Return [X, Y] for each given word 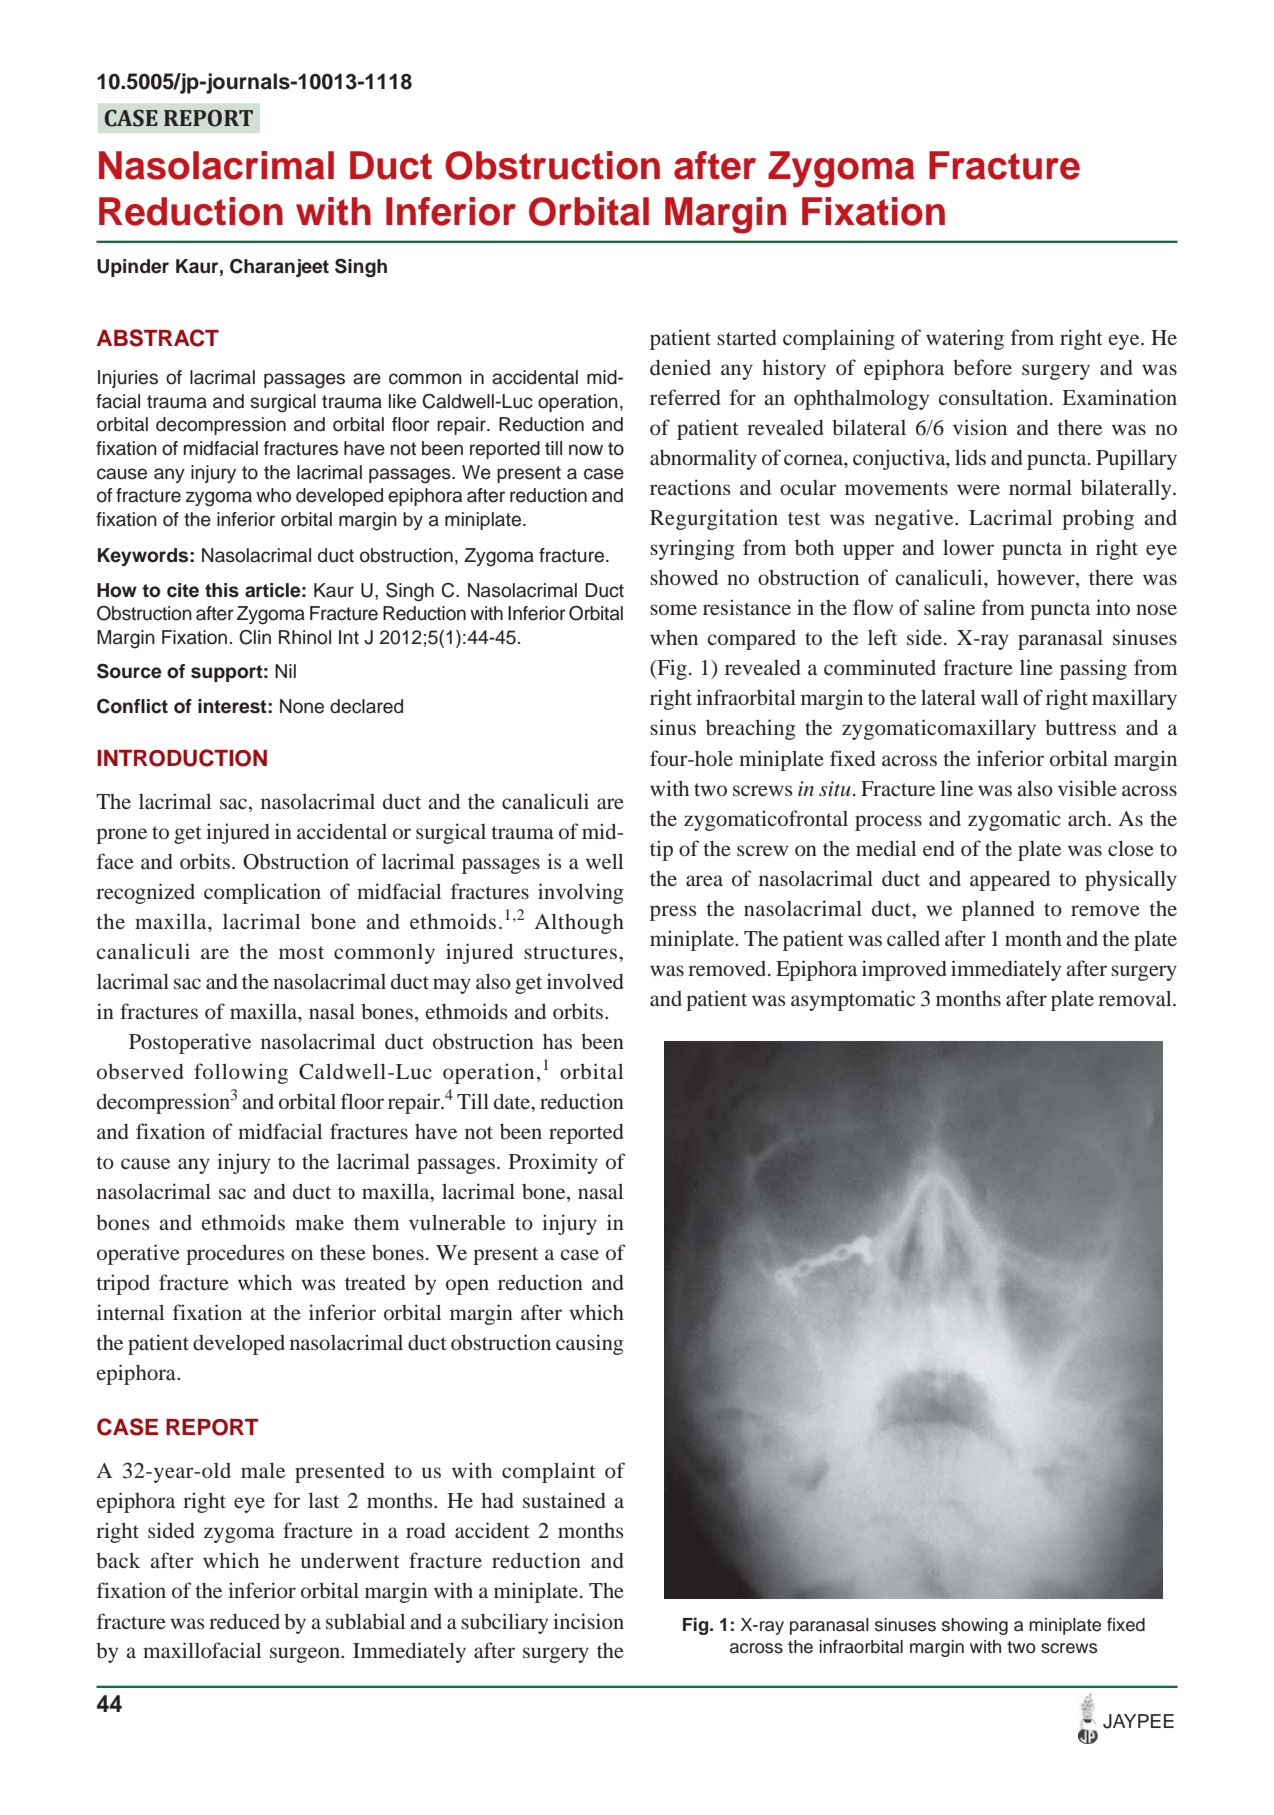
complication [262, 893]
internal [130, 1312]
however [1037, 579]
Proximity [553, 1163]
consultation [995, 397]
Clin [255, 637]
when [674, 637]
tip [661, 850]
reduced [244, 1621]
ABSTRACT [158, 338]
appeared [1010, 880]
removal [1136, 998]
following [241, 1073]
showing [975, 1626]
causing [589, 1344]
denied [680, 367]
